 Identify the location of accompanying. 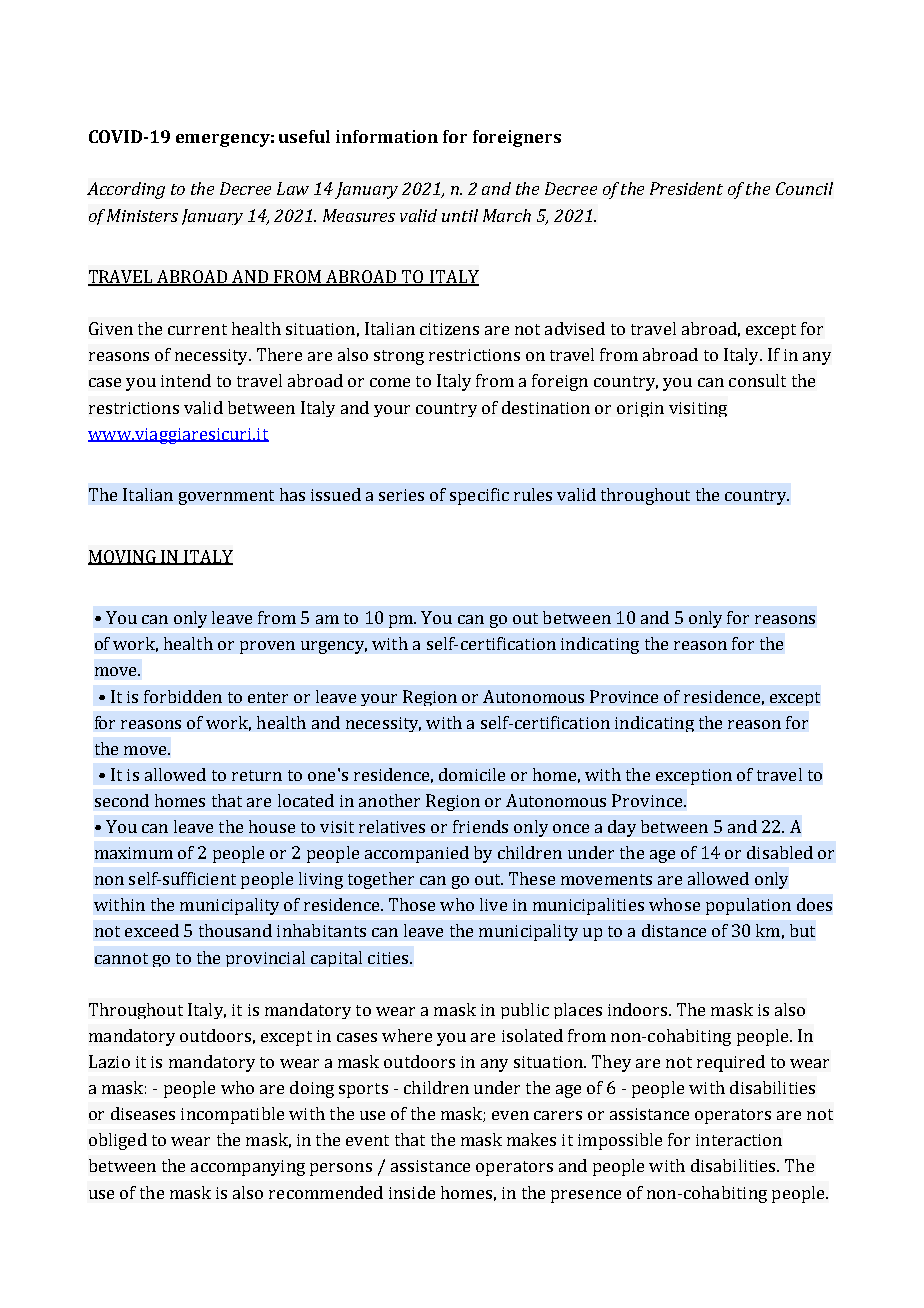
(248, 1168).
